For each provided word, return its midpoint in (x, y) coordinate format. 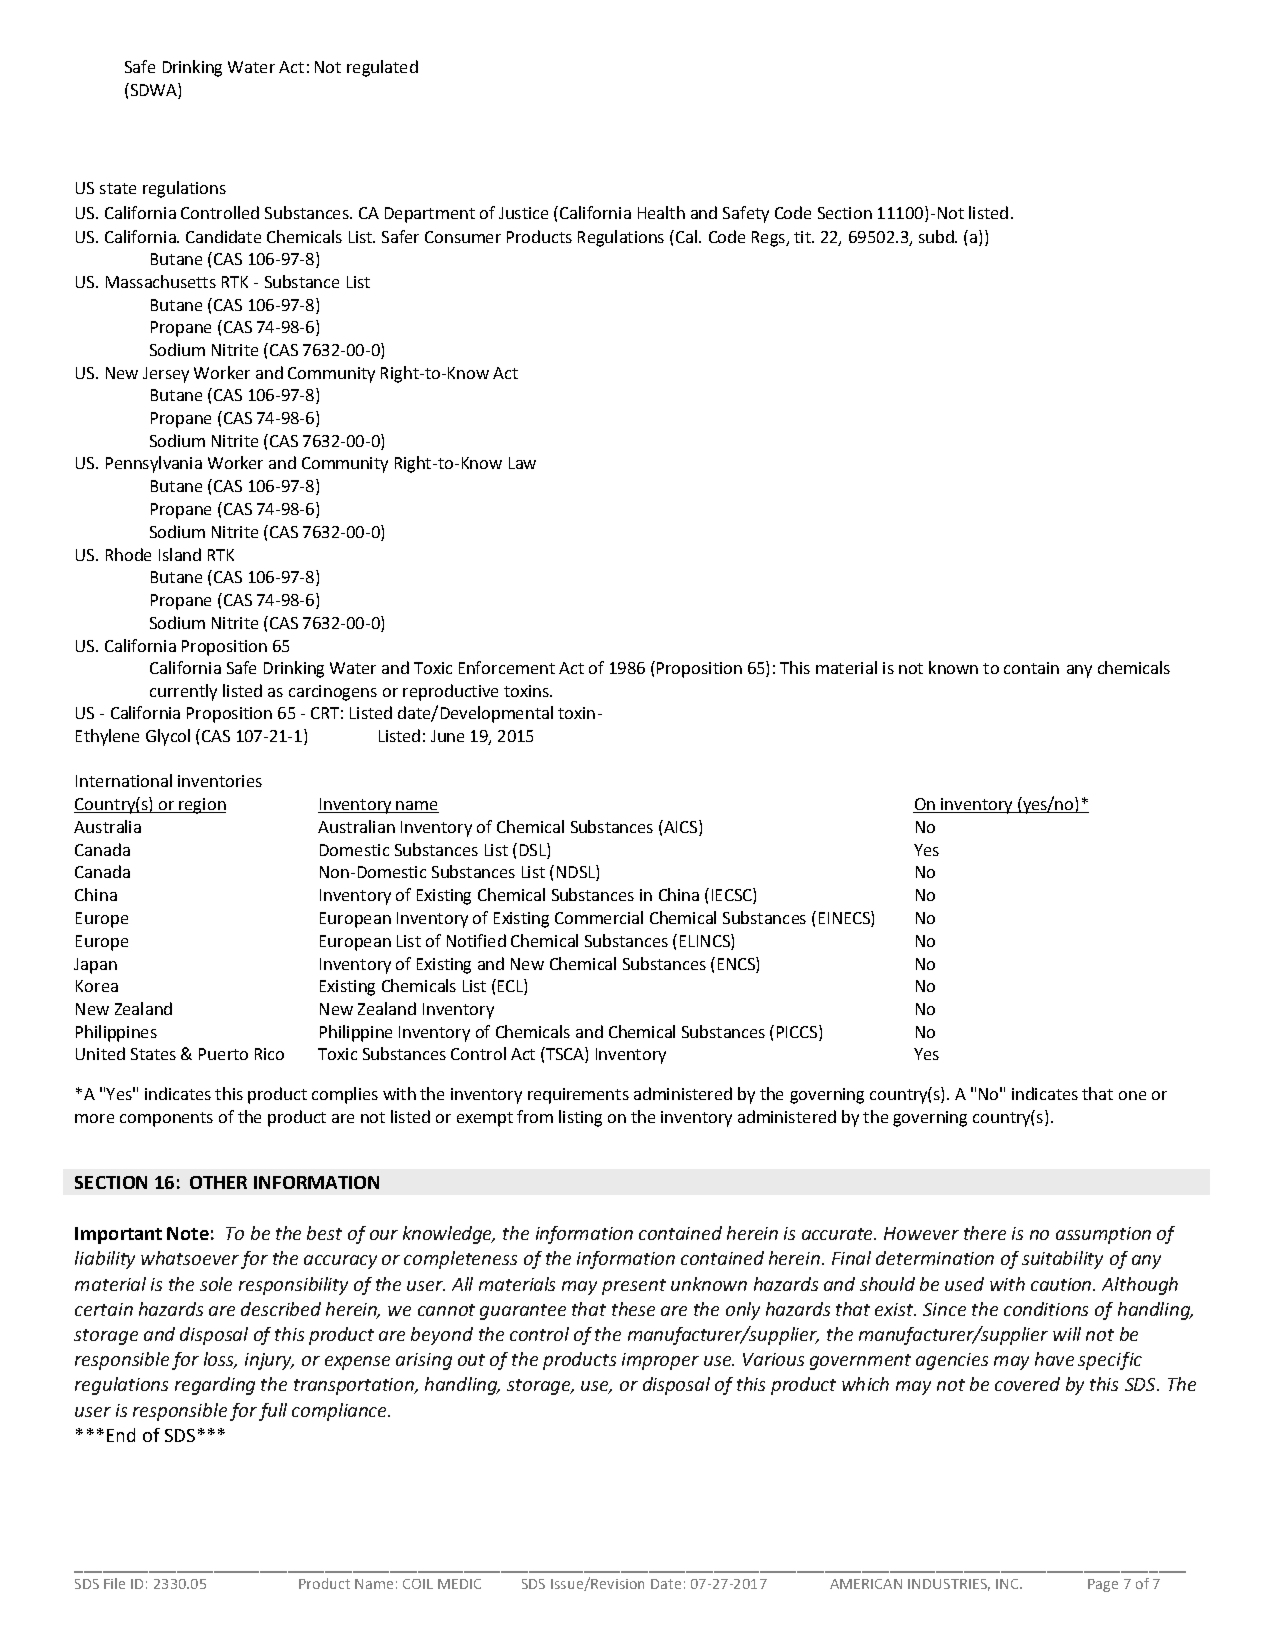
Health (661, 212)
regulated (382, 68)
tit (803, 237)
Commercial (599, 917)
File (114, 1583)
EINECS (845, 919)
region (202, 806)
